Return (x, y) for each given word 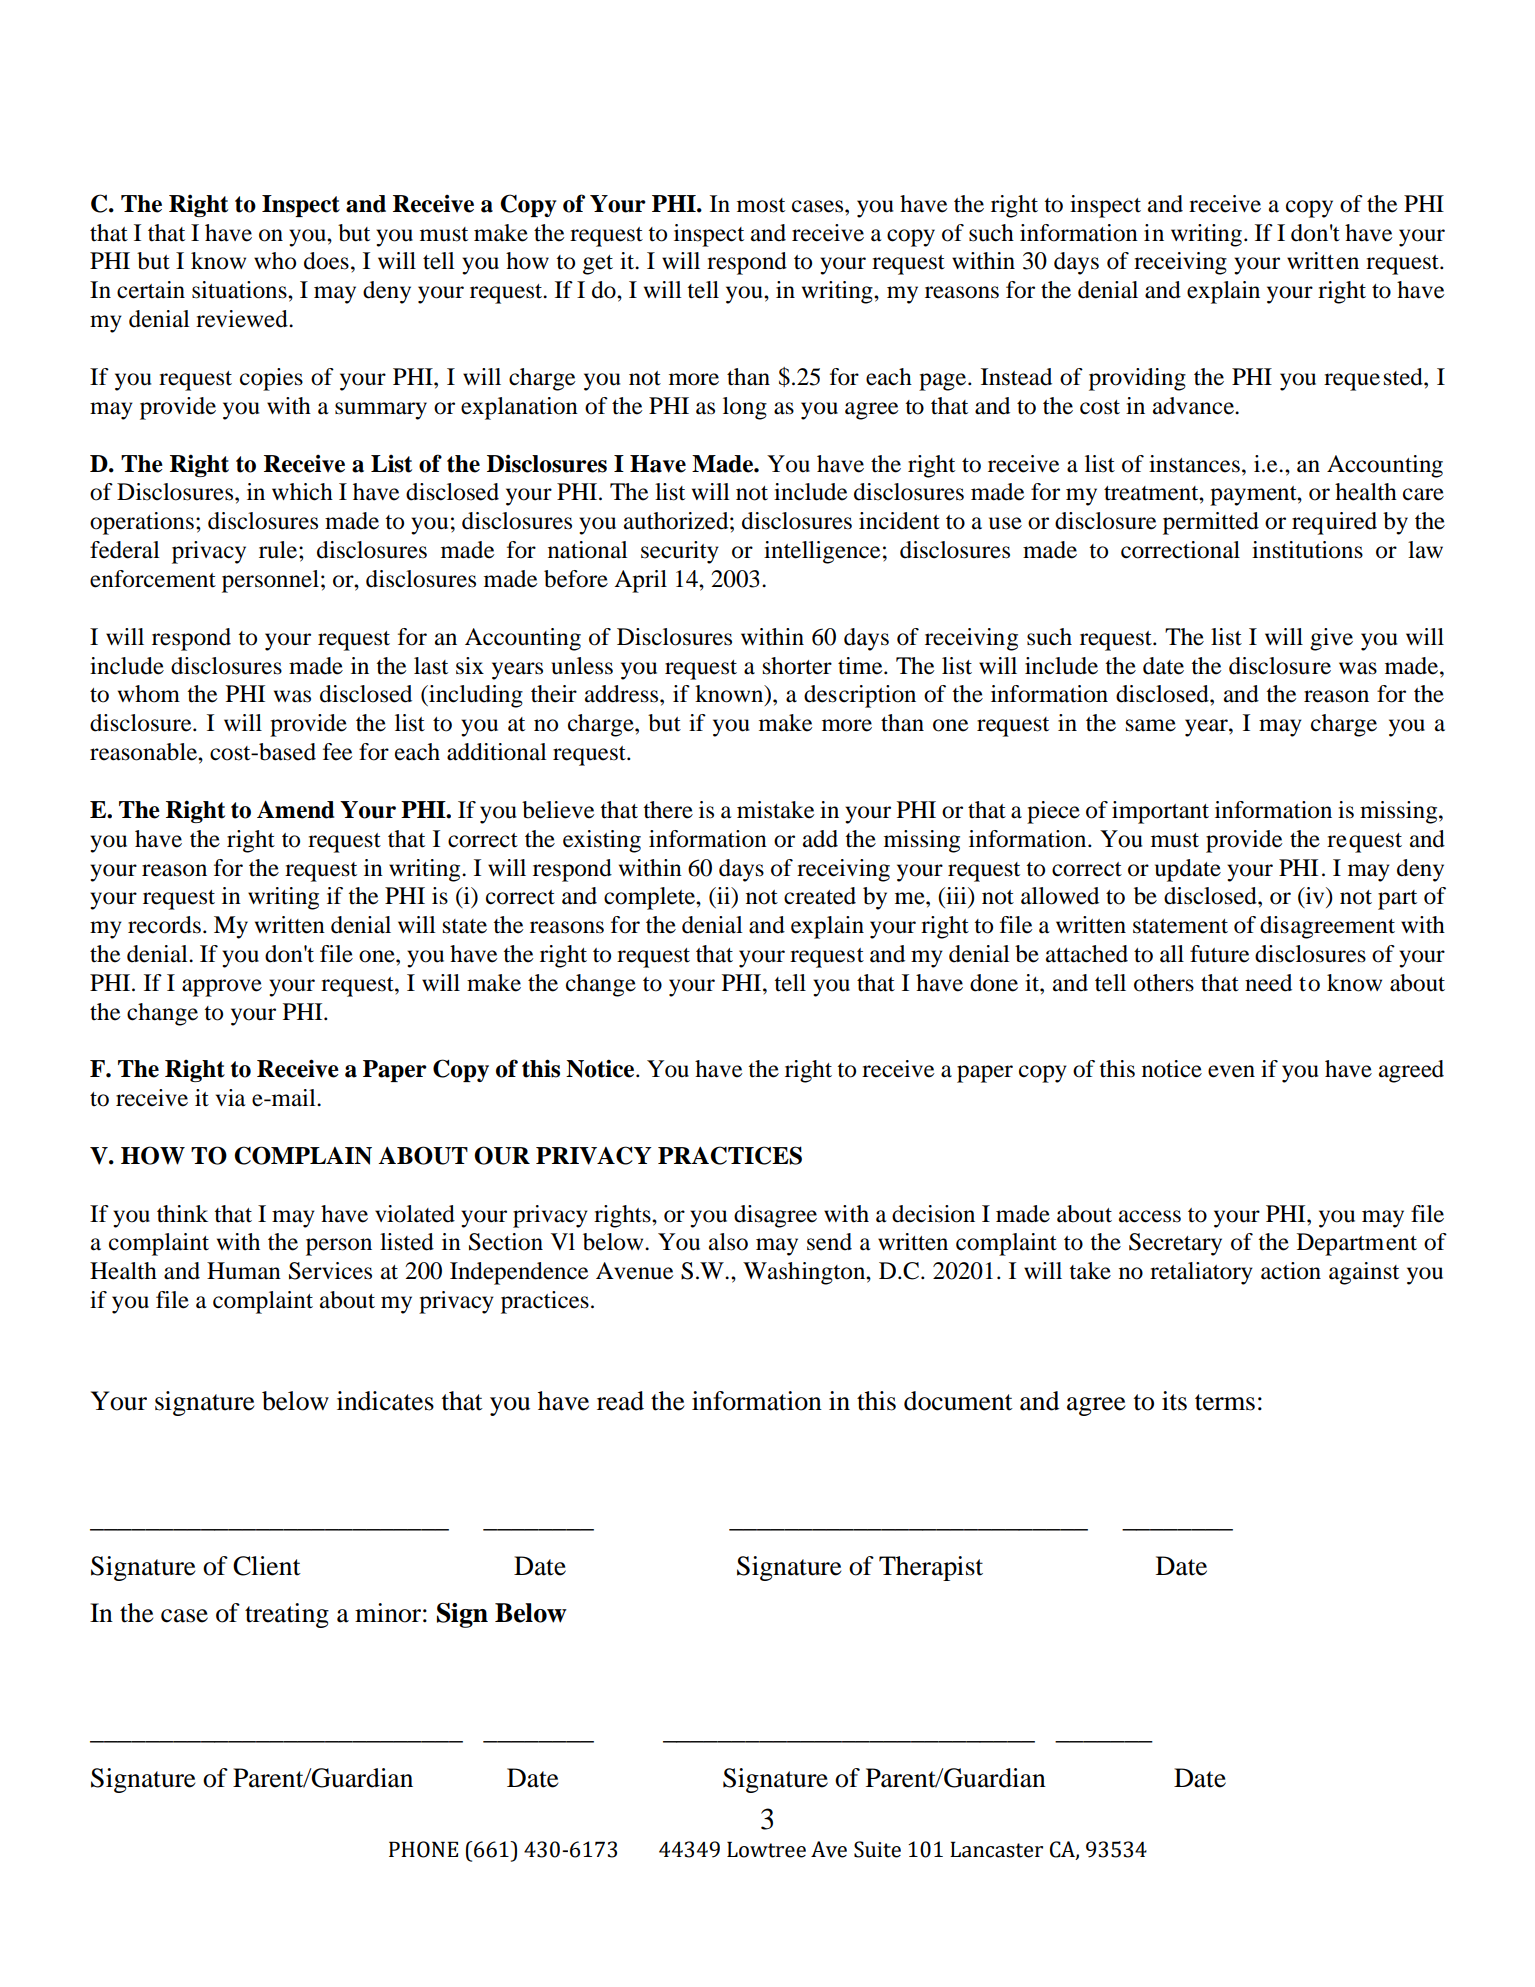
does (326, 261)
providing (1137, 379)
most (761, 205)
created (820, 896)
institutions (1307, 550)
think (182, 1214)
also (728, 1242)
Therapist (931, 1568)
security (680, 552)
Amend (296, 810)
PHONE (423, 1849)
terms (1225, 1402)
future (1220, 954)
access (1150, 1216)
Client (267, 1566)
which (302, 492)
